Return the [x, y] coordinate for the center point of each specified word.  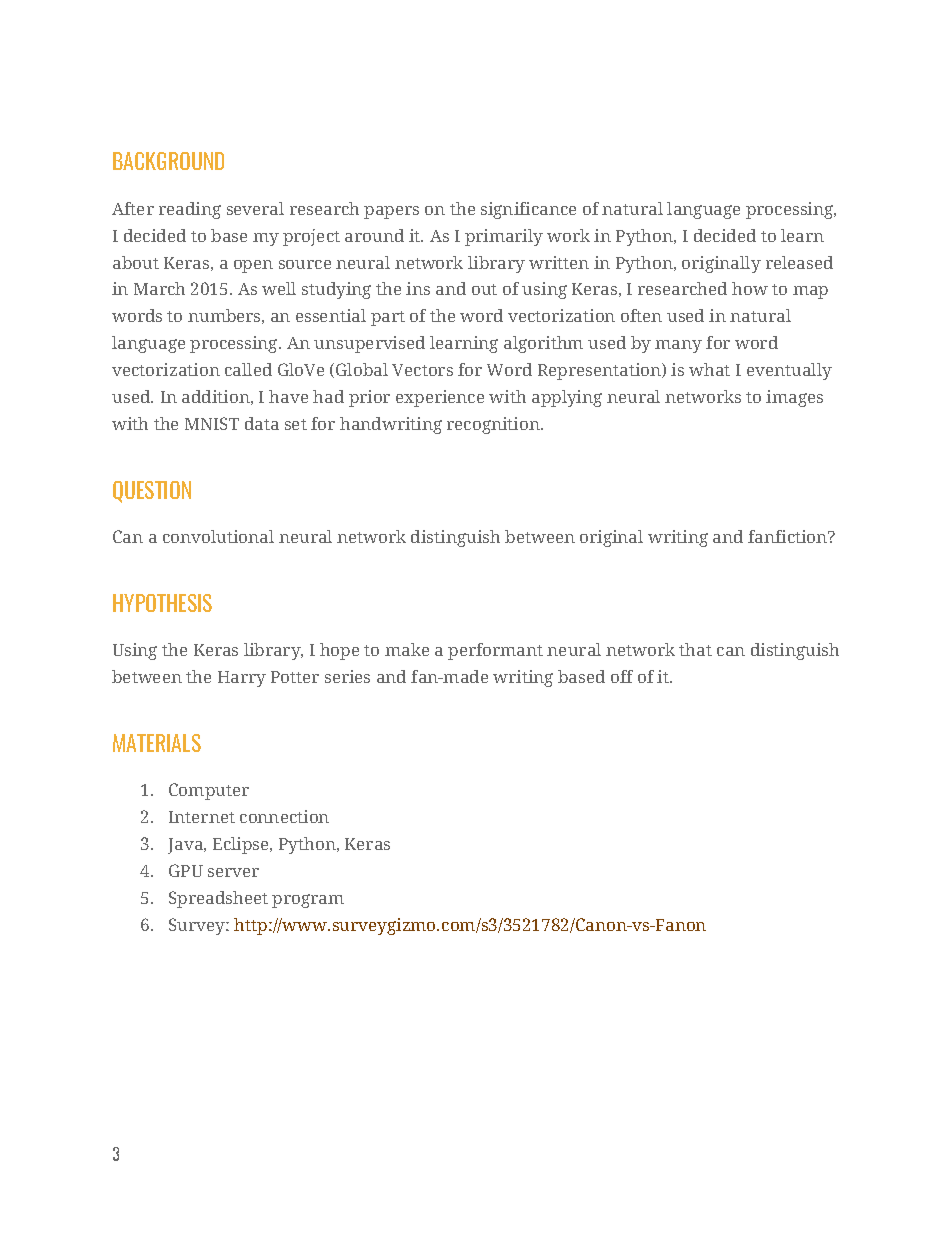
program [308, 901]
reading [190, 210]
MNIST [212, 423]
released [799, 262]
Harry [242, 679]
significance [528, 210]
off [622, 676]
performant [495, 651]
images [794, 398]
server [233, 872]
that [695, 649]
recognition [494, 425]
